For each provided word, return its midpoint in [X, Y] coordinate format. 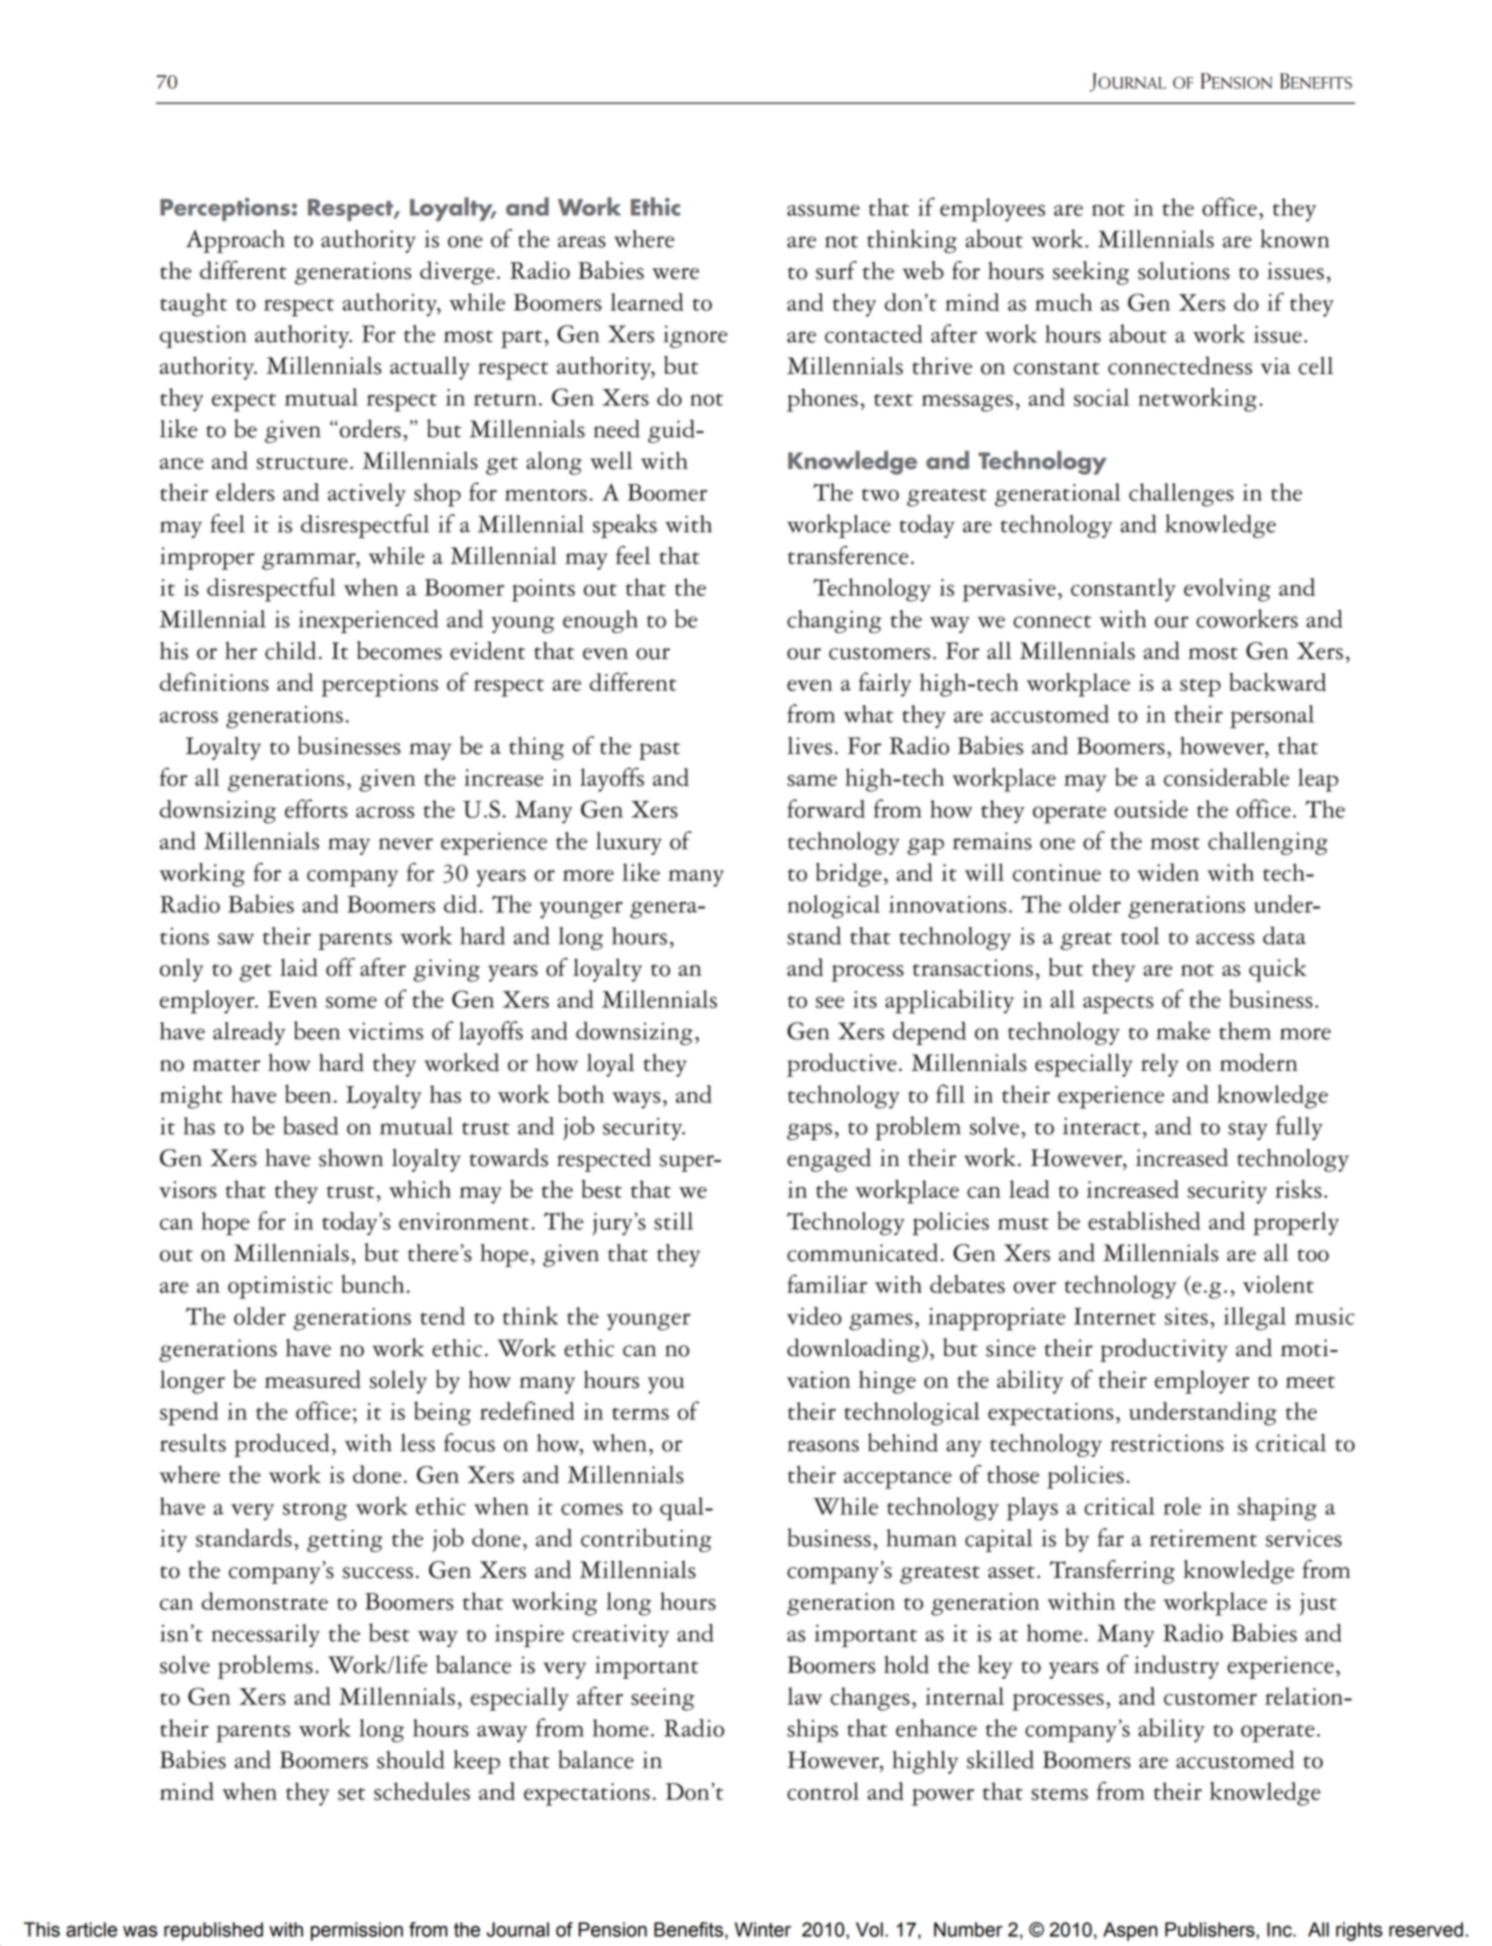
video [814, 1316]
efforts [316, 808]
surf [836, 270]
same [812, 780]
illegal [1255, 1319]
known [1294, 238]
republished [213, 1931]
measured [313, 1379]
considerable [1226, 777]
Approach [235, 241]
